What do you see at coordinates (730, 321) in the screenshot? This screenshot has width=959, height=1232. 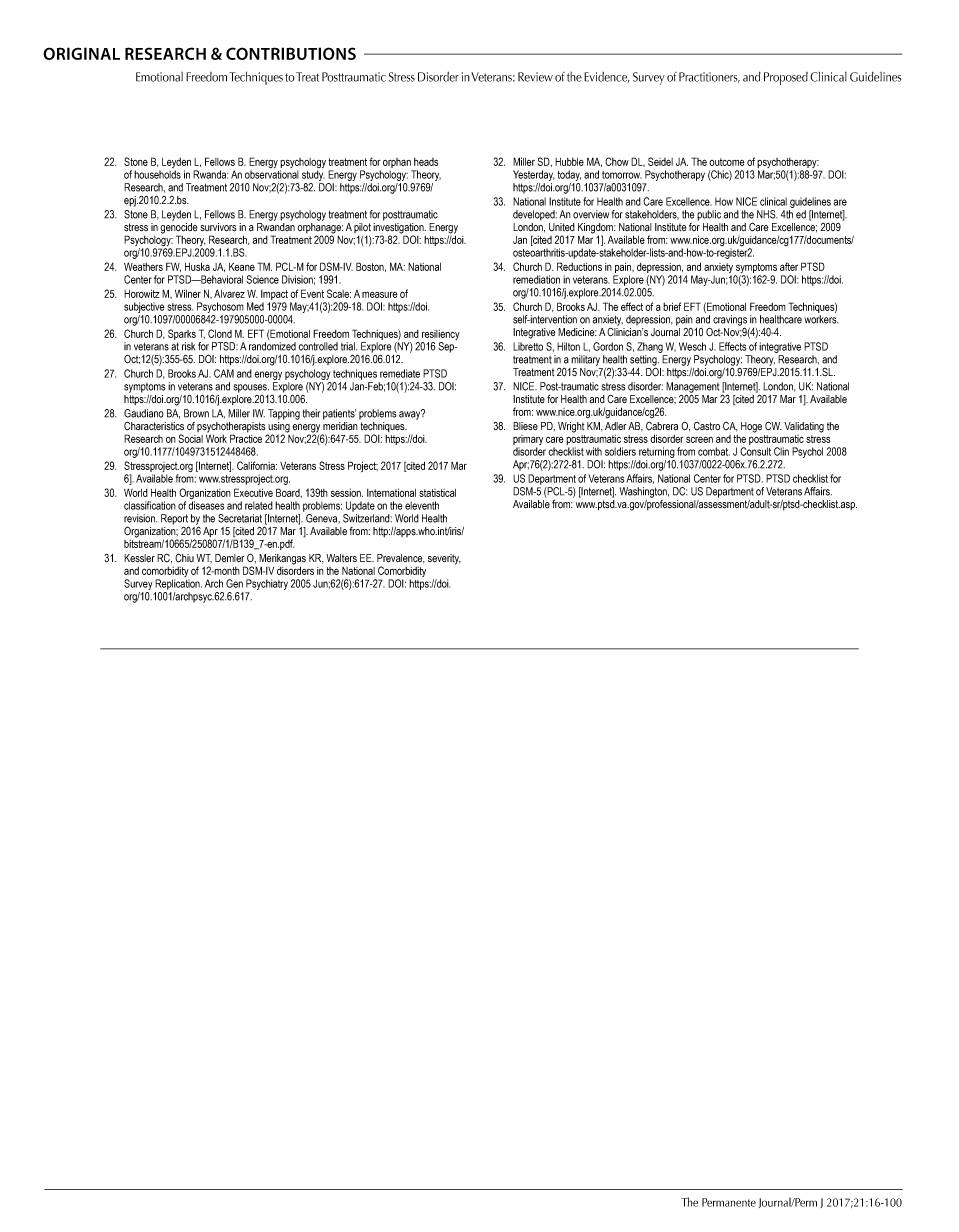 I see `cravings` at bounding box center [730, 321].
